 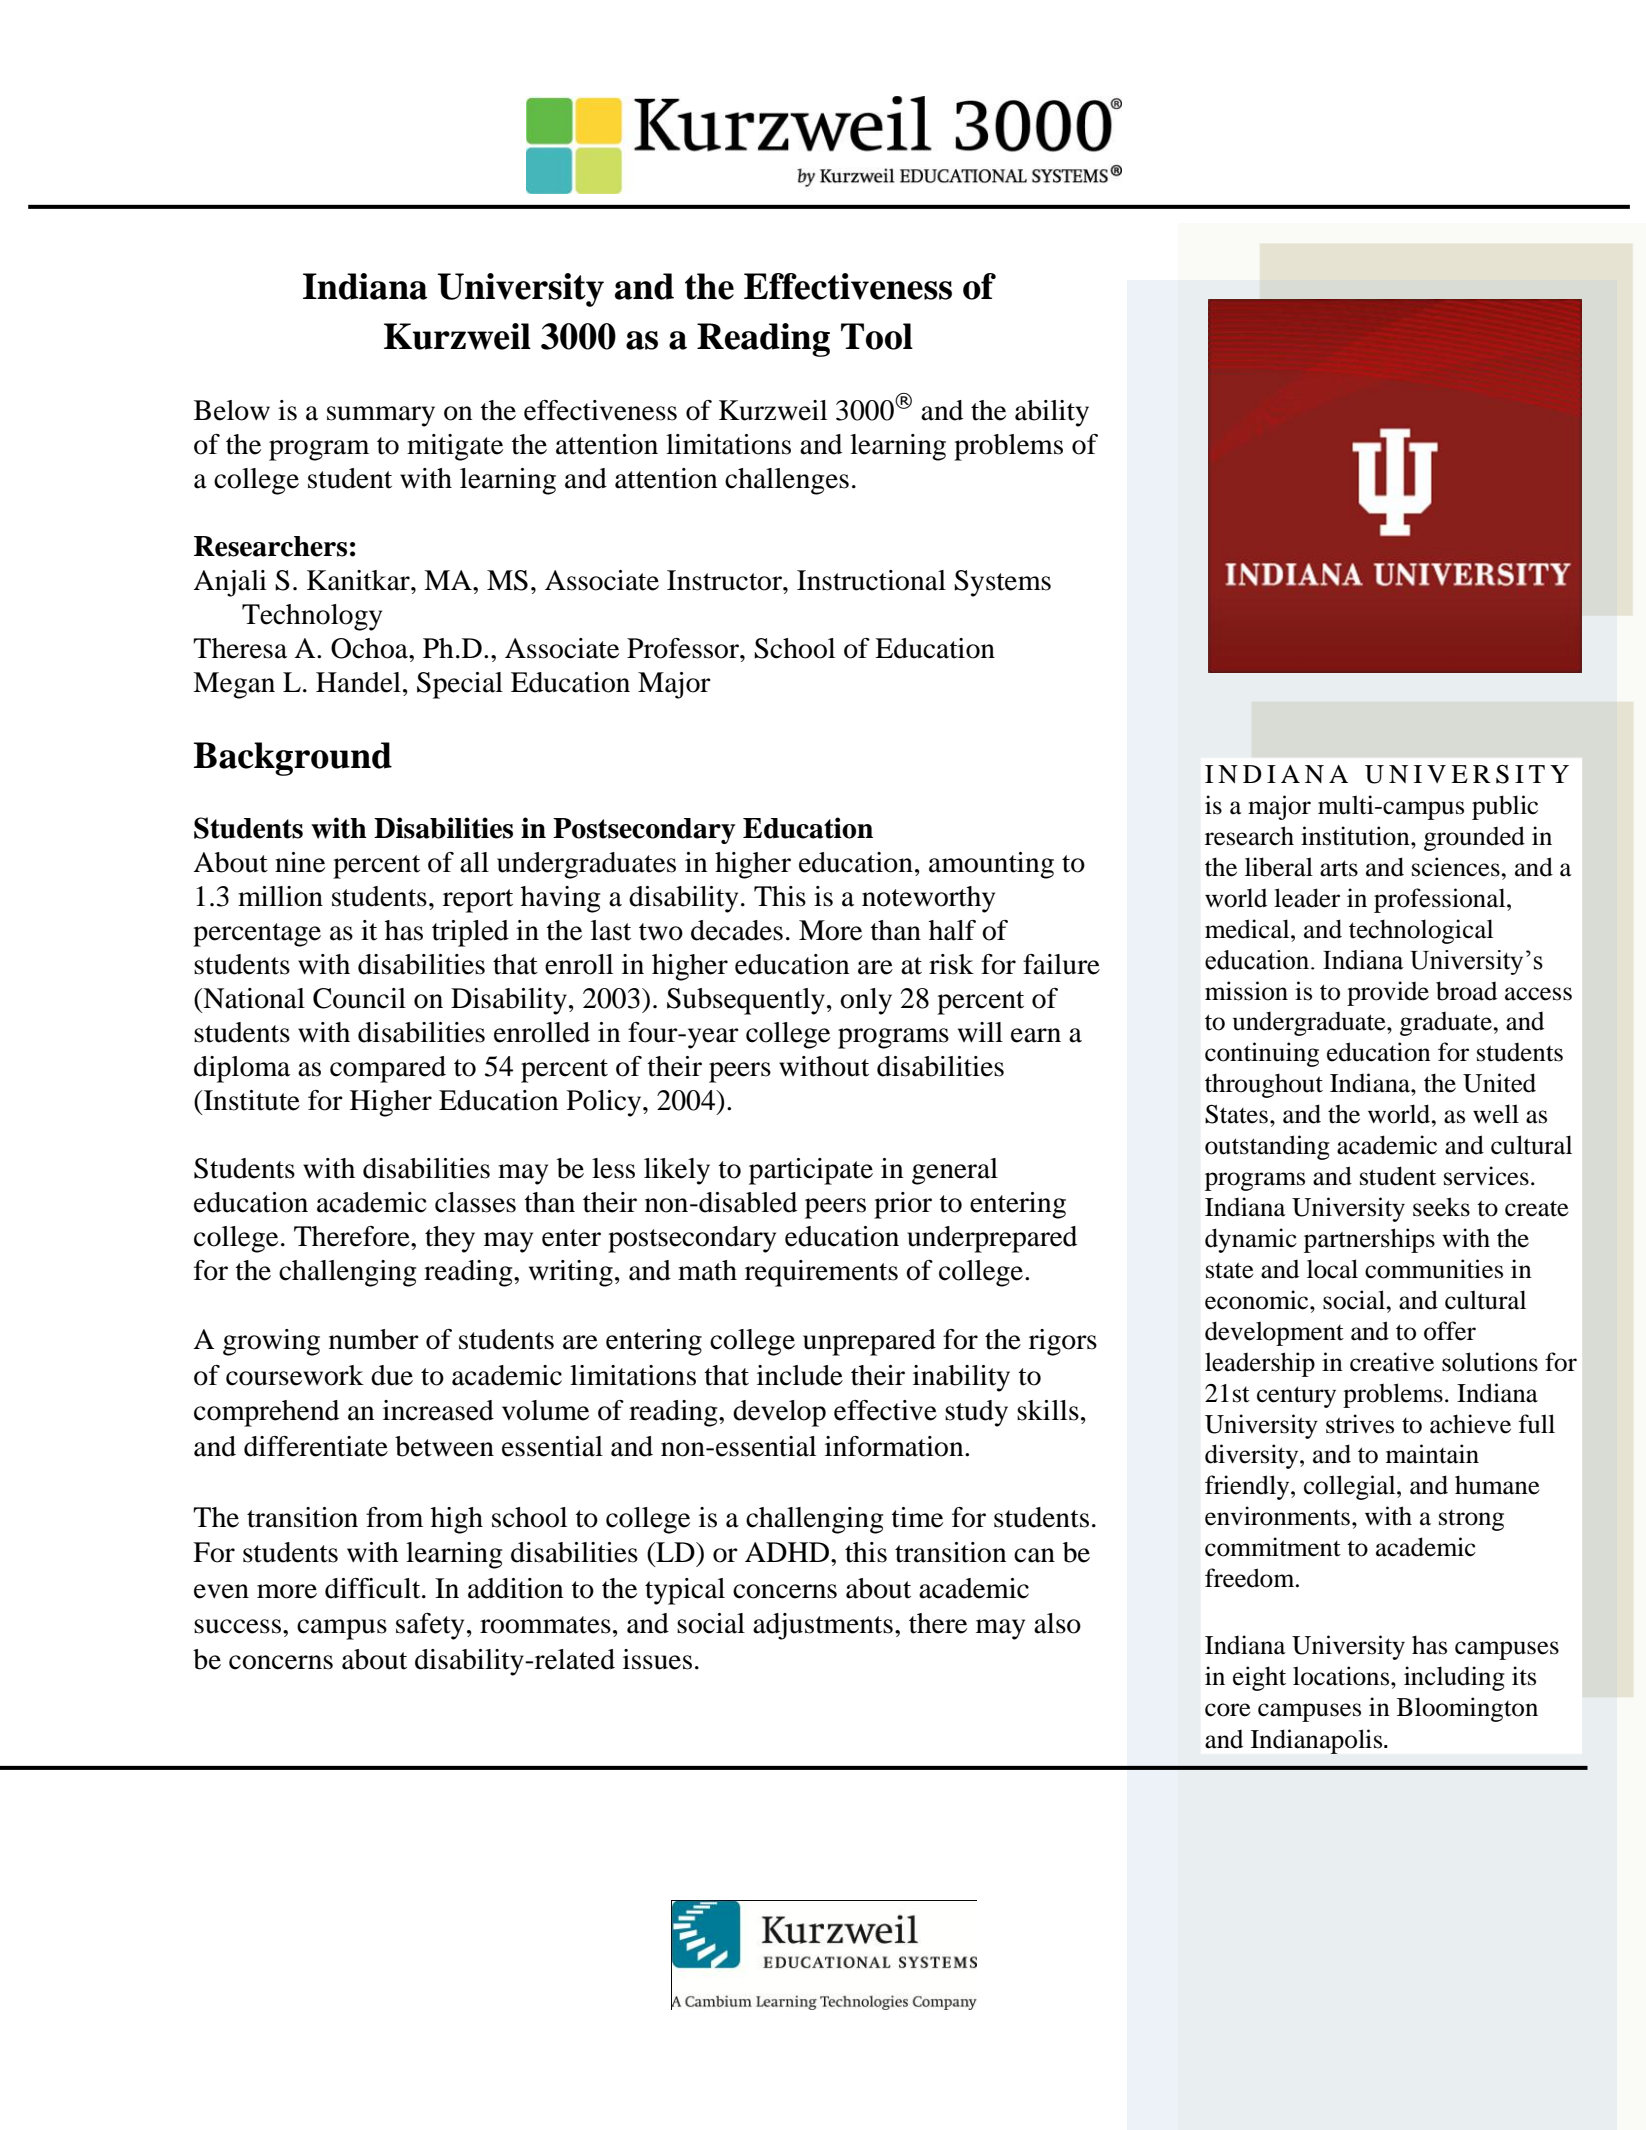 I want to click on Systems, so click(x=1002, y=583).
